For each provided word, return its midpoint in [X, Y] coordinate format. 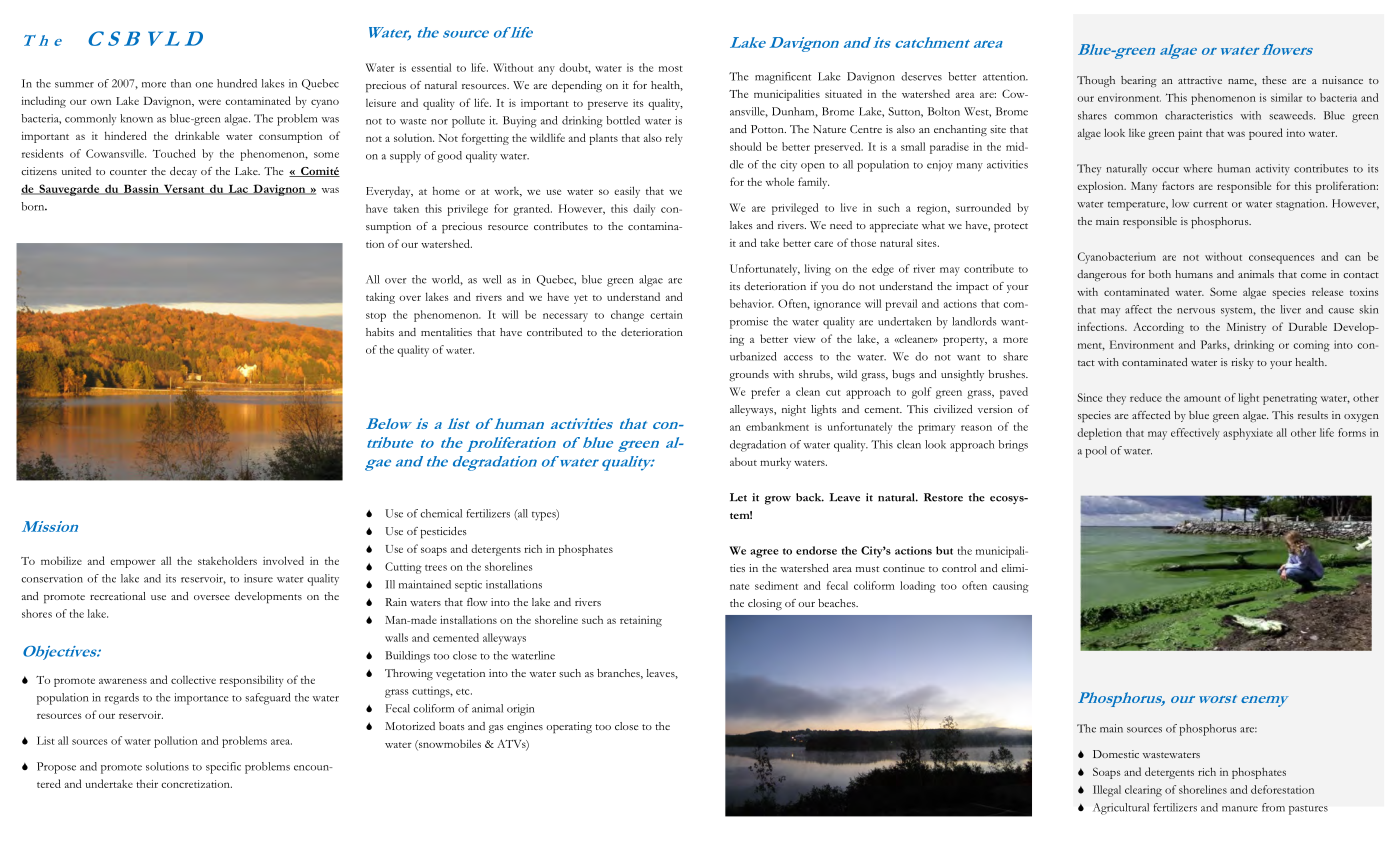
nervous [1196, 311]
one [204, 85]
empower [133, 563]
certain [666, 314]
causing [1011, 587]
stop [376, 317]
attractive [1200, 80]
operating [569, 728]
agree [764, 553]
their [147, 784]
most [671, 69]
